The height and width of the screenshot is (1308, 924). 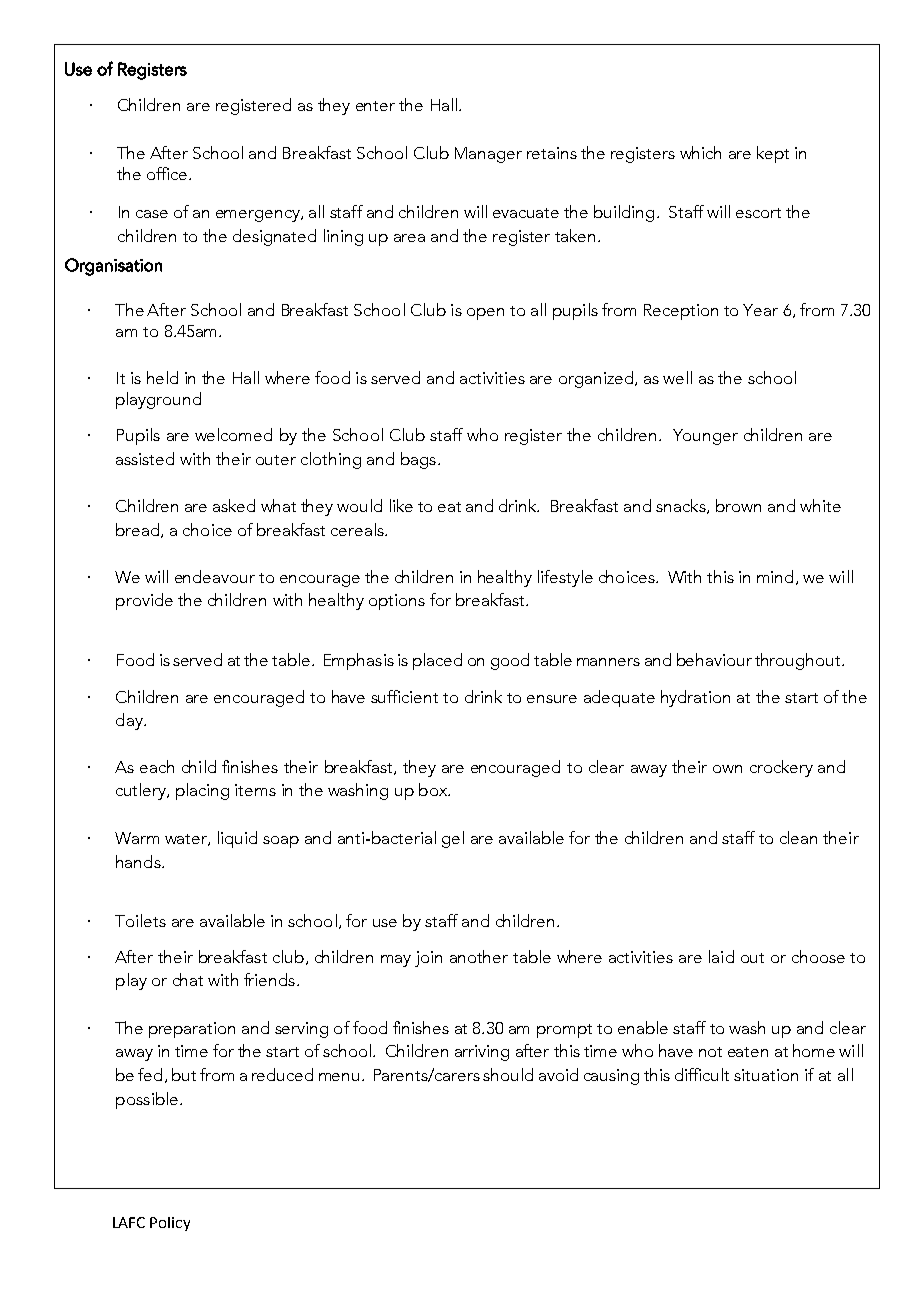 What do you see at coordinates (508, 1074) in the screenshot?
I see `should` at bounding box center [508, 1074].
